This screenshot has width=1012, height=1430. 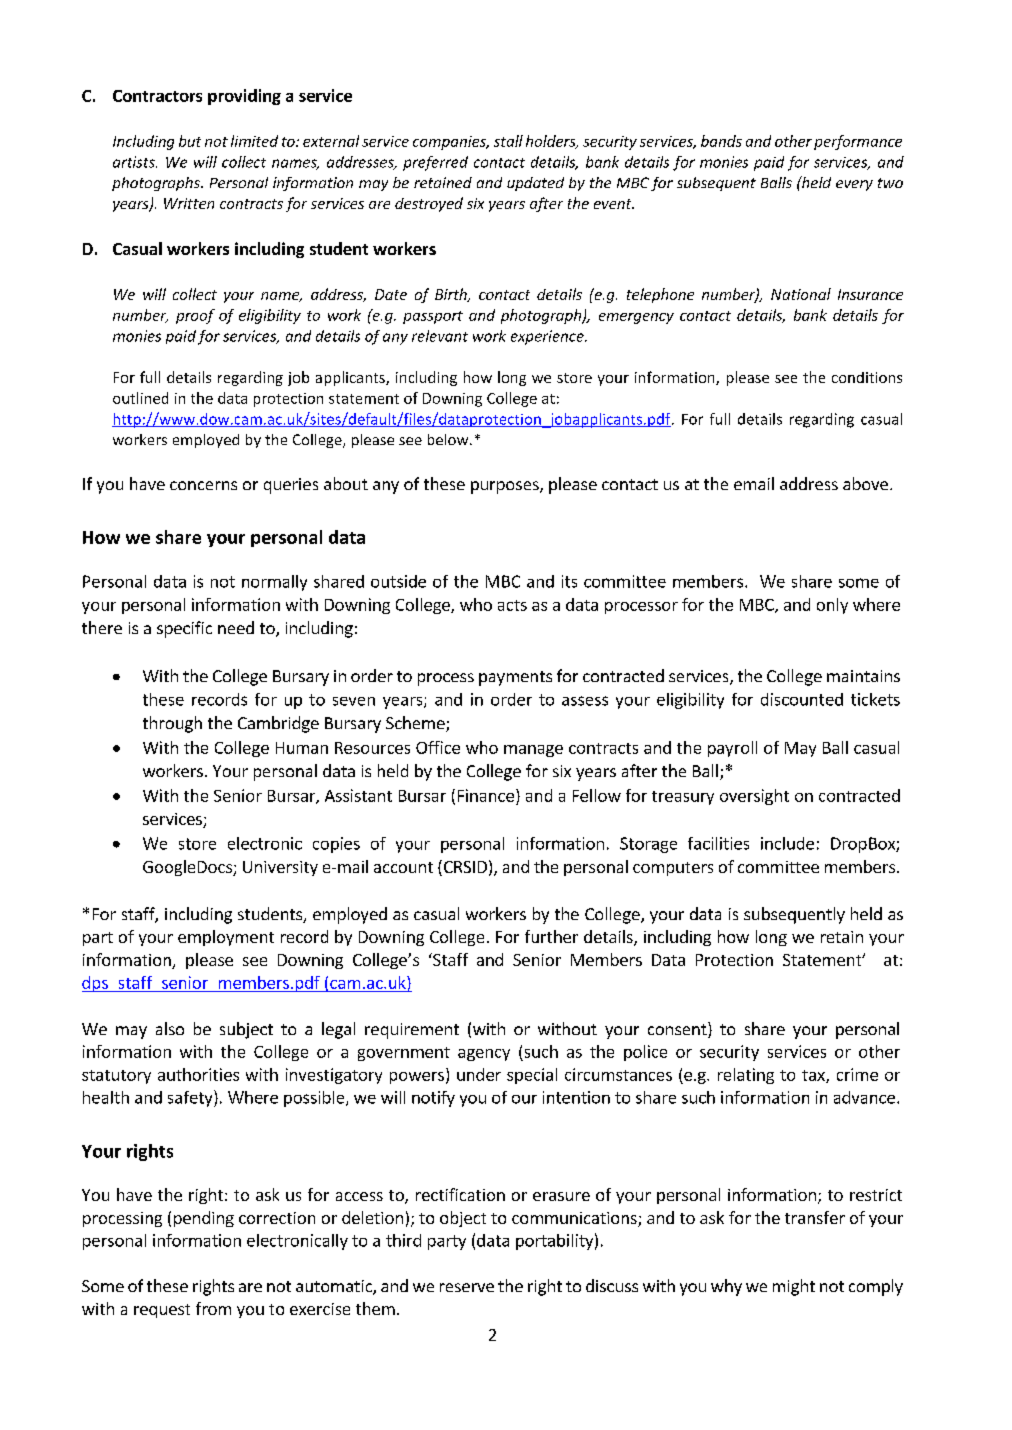 What do you see at coordinates (508, 141) in the screenshot?
I see `stall` at bounding box center [508, 141].
